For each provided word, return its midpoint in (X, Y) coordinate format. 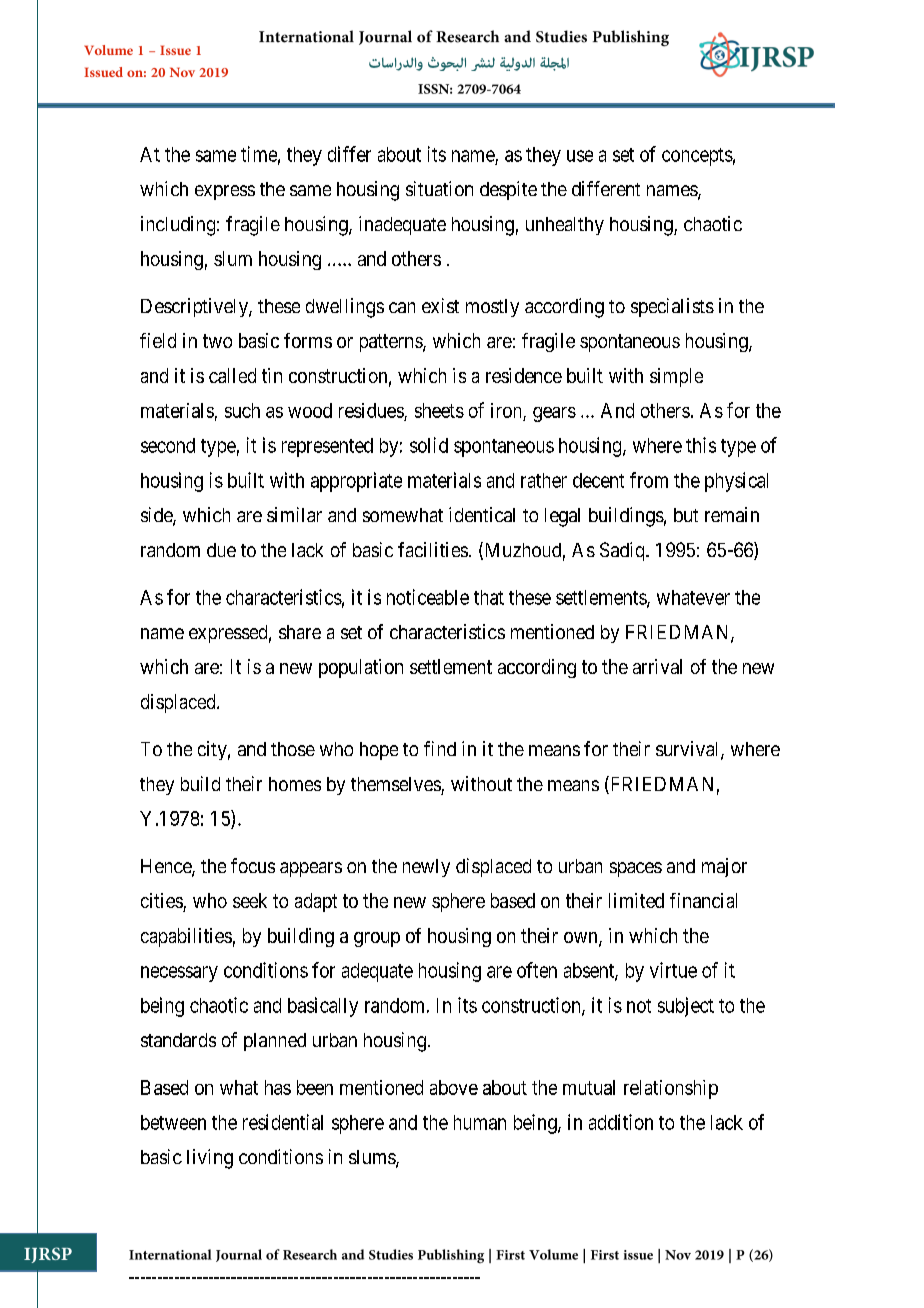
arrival (657, 666)
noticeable (428, 597)
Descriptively (195, 307)
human (480, 1122)
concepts (697, 157)
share (300, 632)
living (210, 1159)
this (701, 445)
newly (426, 868)
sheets (439, 410)
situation (439, 188)
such (242, 410)
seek (250, 900)
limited (636, 900)
